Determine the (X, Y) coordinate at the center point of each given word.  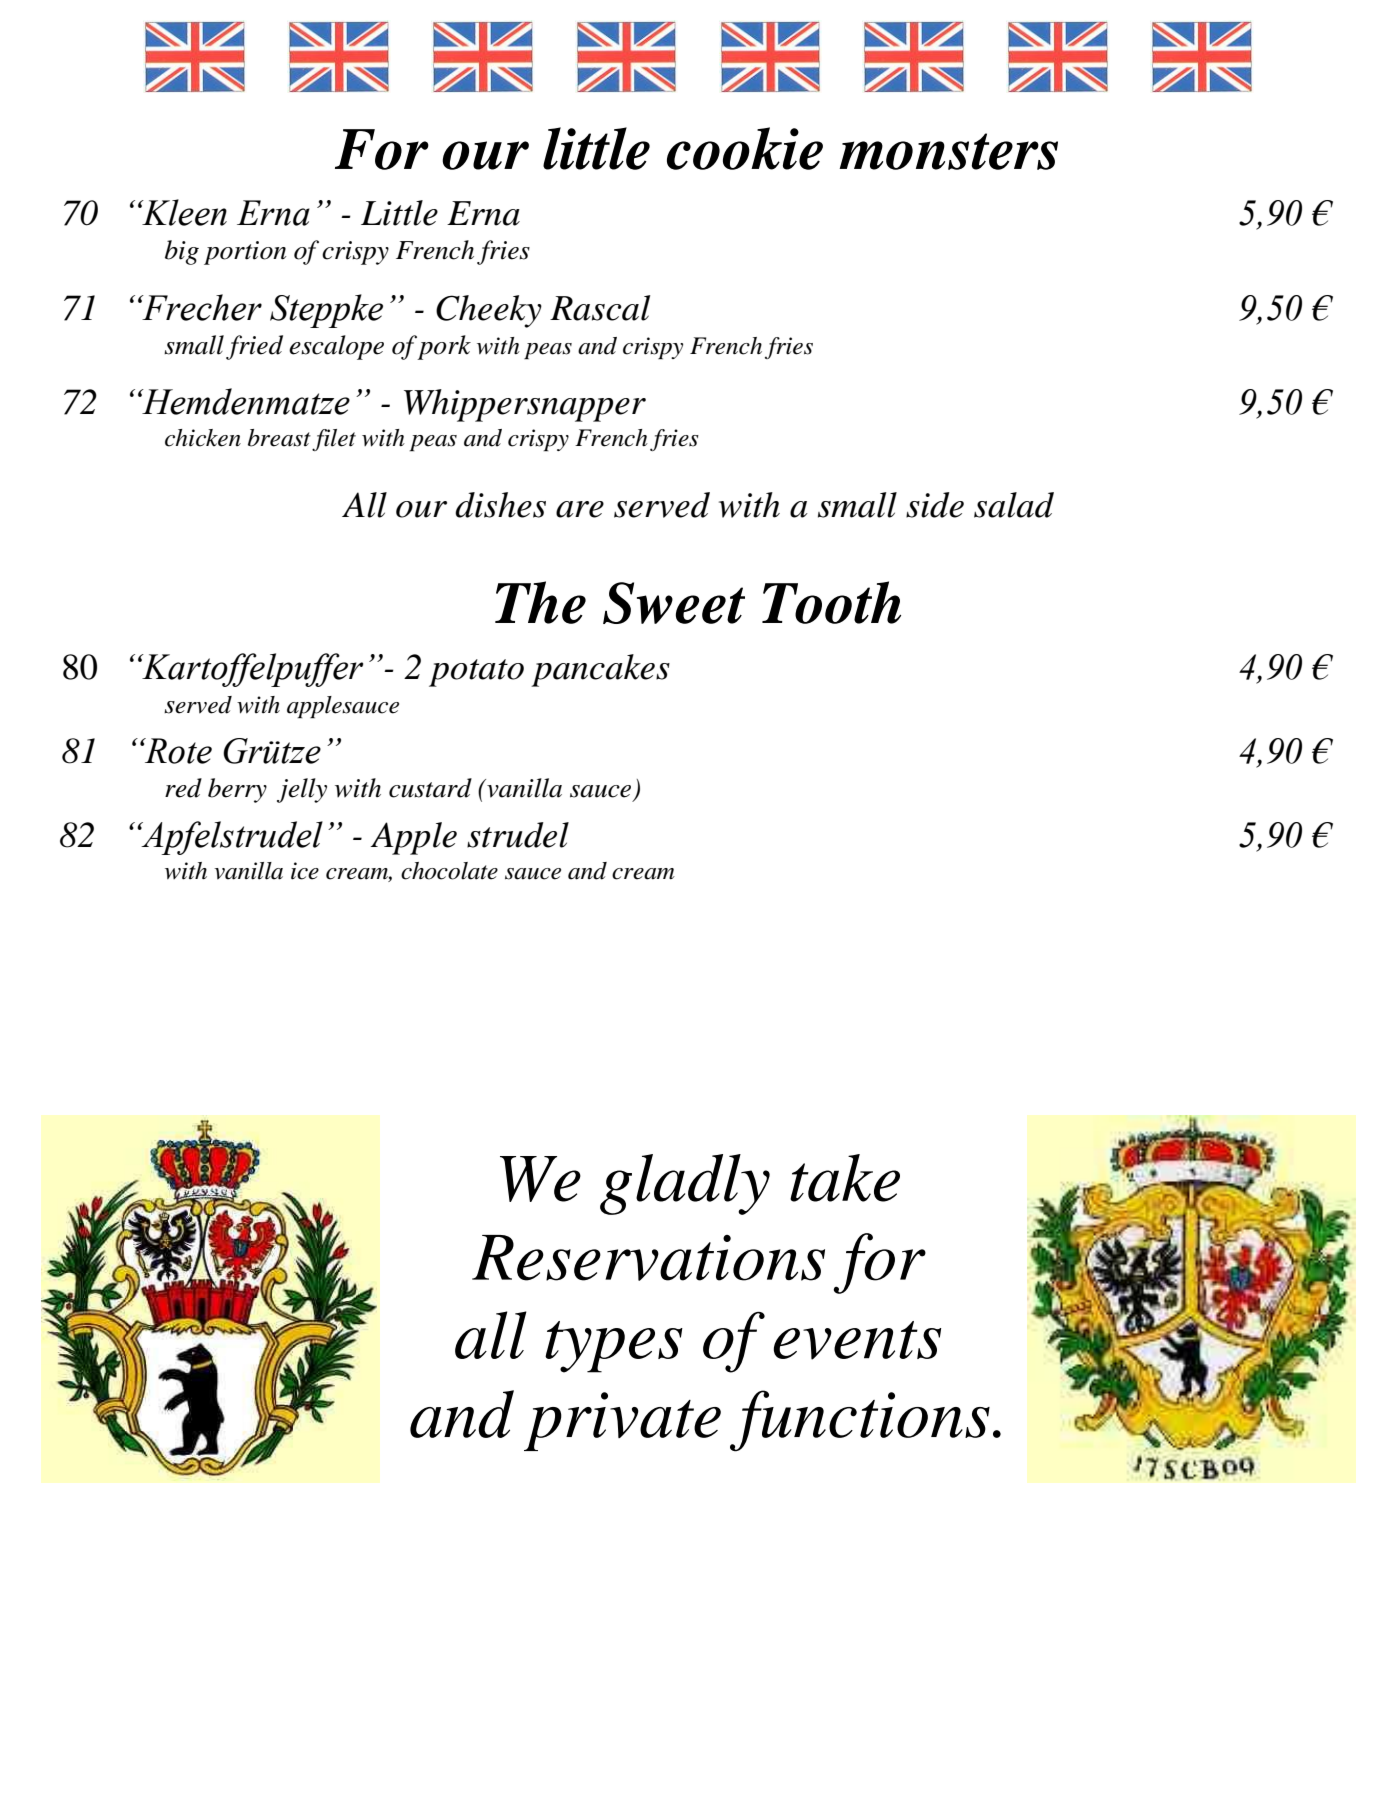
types (614, 1347)
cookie (745, 148)
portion (245, 253)
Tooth (831, 602)
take (845, 1178)
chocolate (449, 871)
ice (305, 871)
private (622, 1421)
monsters (948, 151)
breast (279, 438)
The (540, 602)
